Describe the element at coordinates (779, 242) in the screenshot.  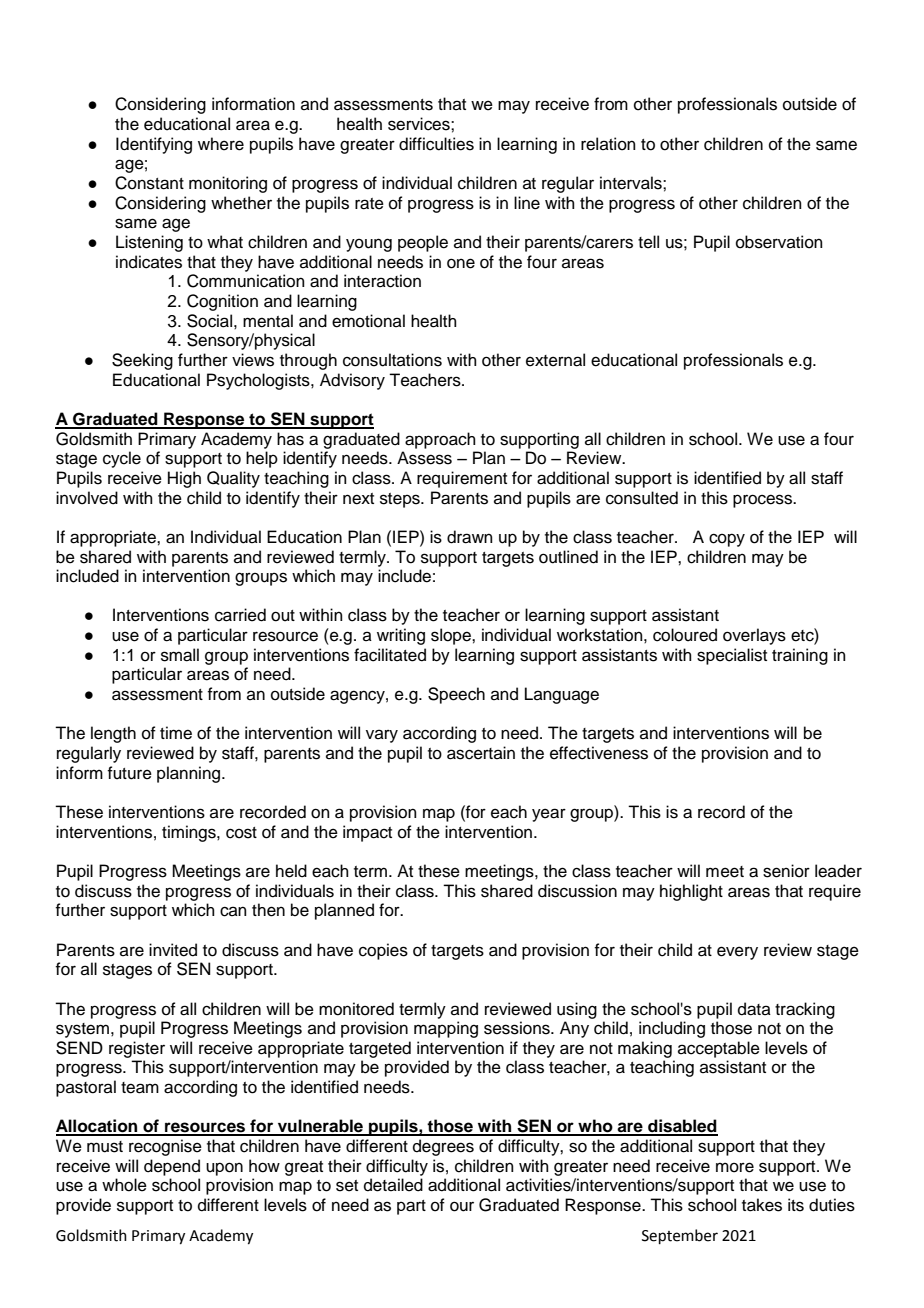
I see `observation` at that location.
